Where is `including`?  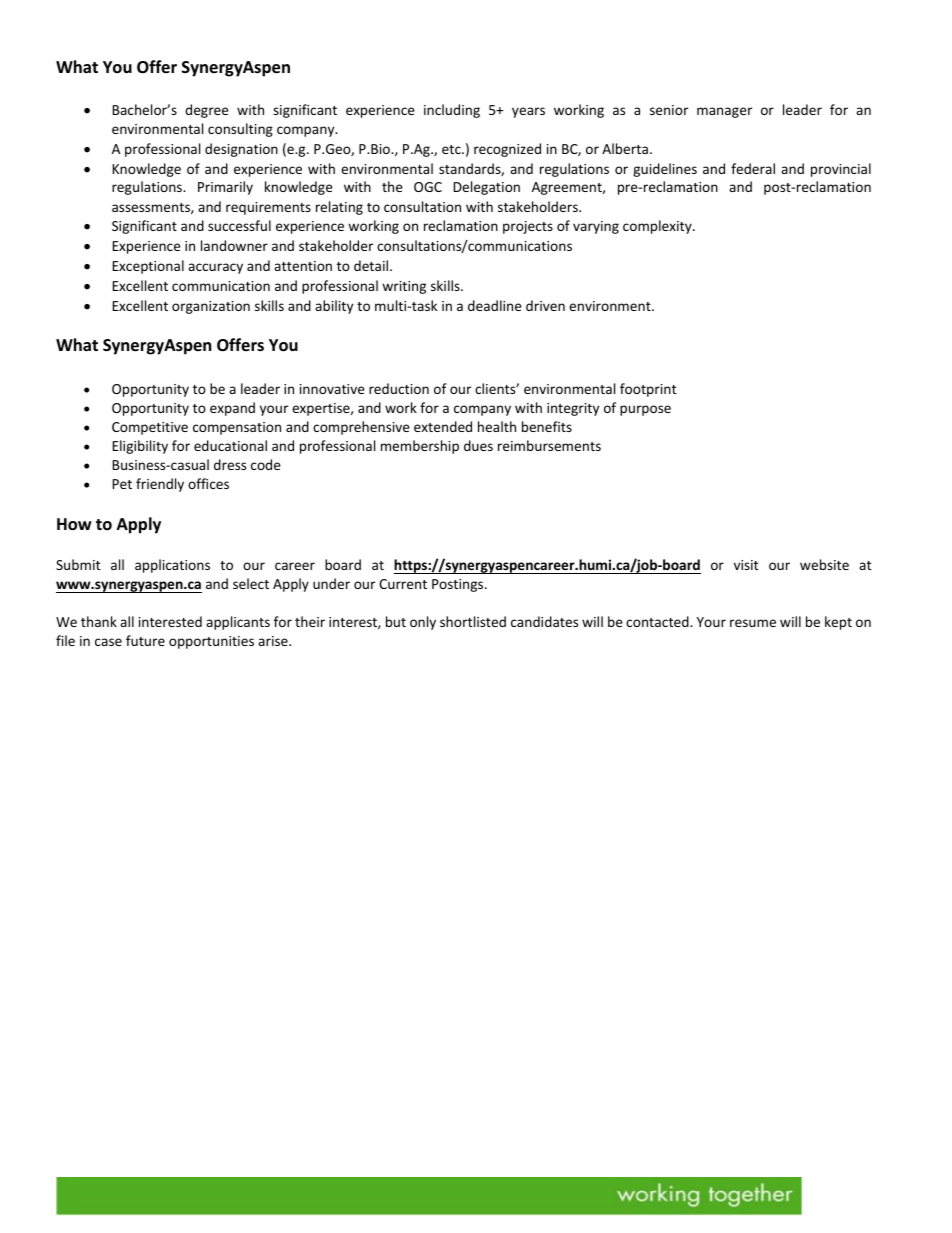
including is located at coordinates (452, 111).
